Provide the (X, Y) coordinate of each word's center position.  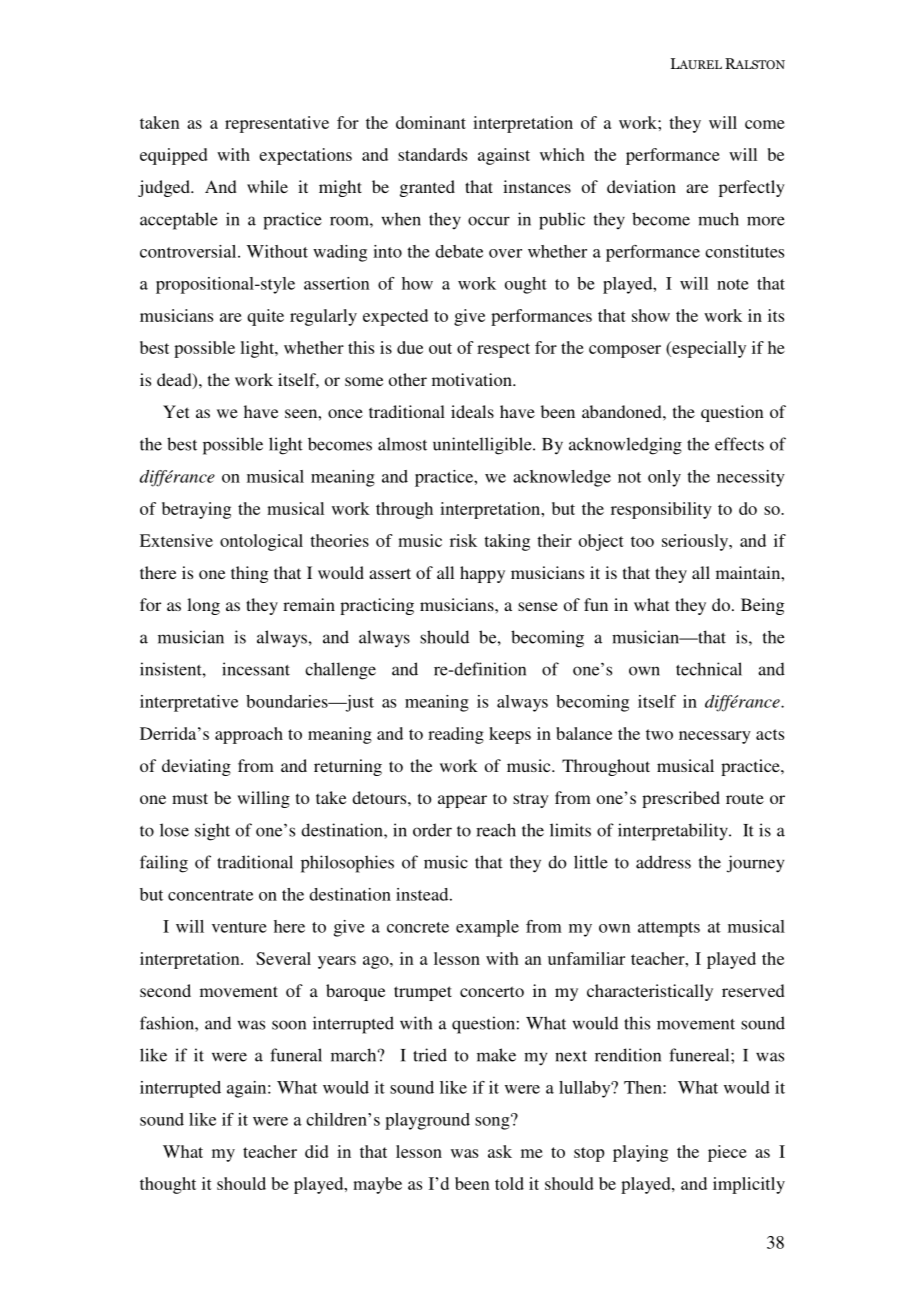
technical (709, 669)
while (267, 186)
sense (538, 606)
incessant (256, 669)
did (317, 1151)
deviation (641, 186)
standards (432, 154)
